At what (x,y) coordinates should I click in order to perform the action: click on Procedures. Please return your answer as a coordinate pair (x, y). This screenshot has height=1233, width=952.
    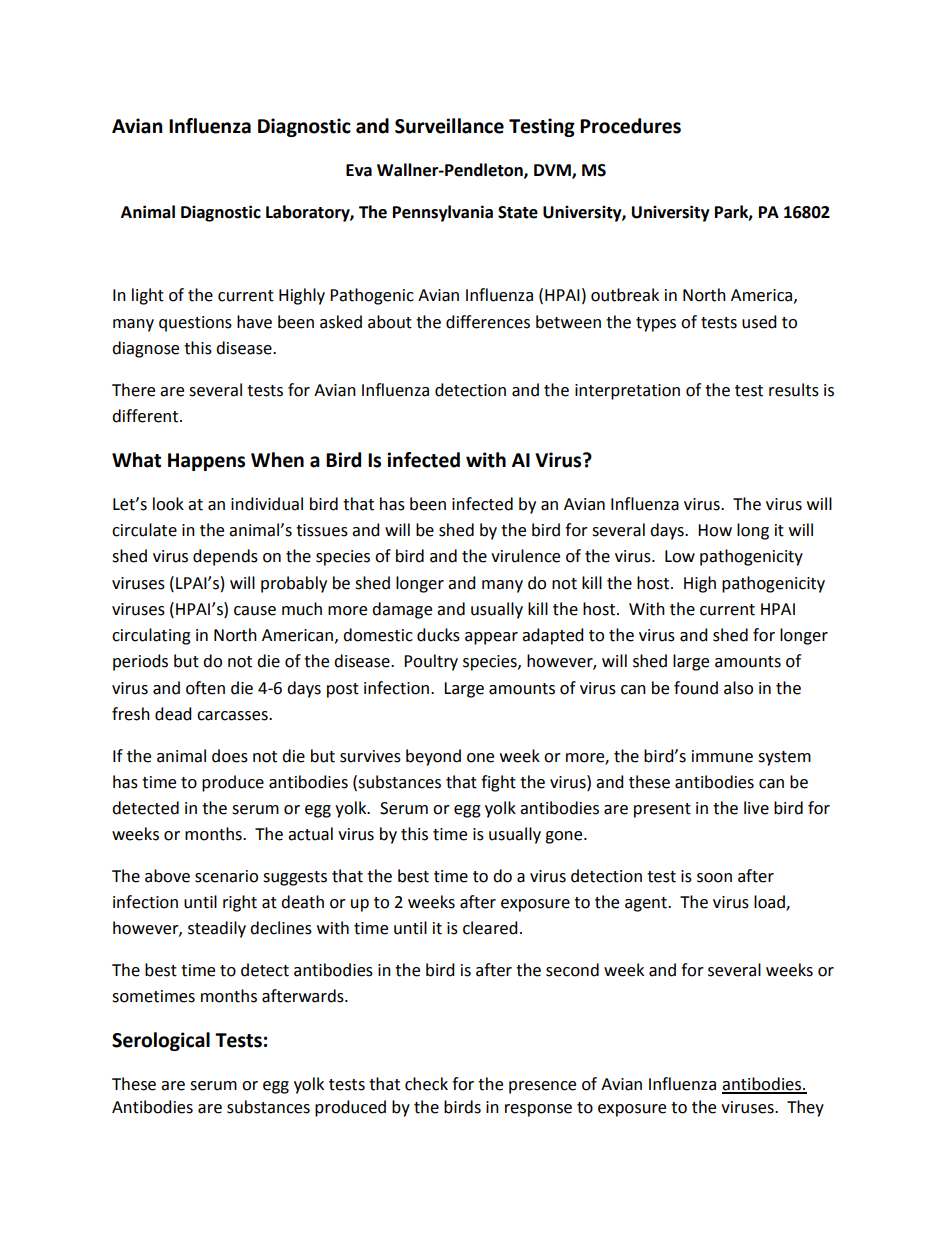
    Looking at the image, I should click on (630, 126).
